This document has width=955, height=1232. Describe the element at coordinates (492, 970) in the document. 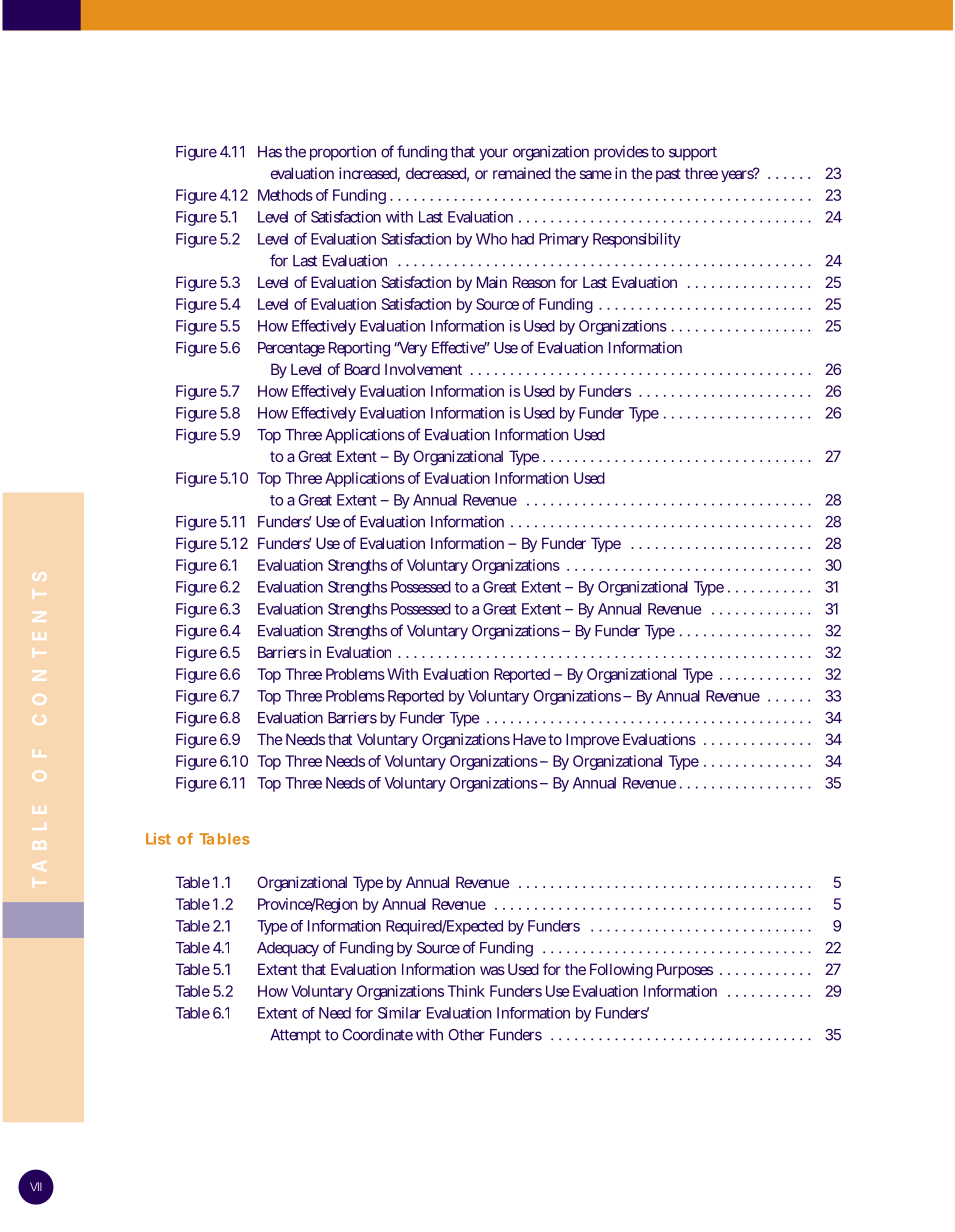

I see `was` at that location.
